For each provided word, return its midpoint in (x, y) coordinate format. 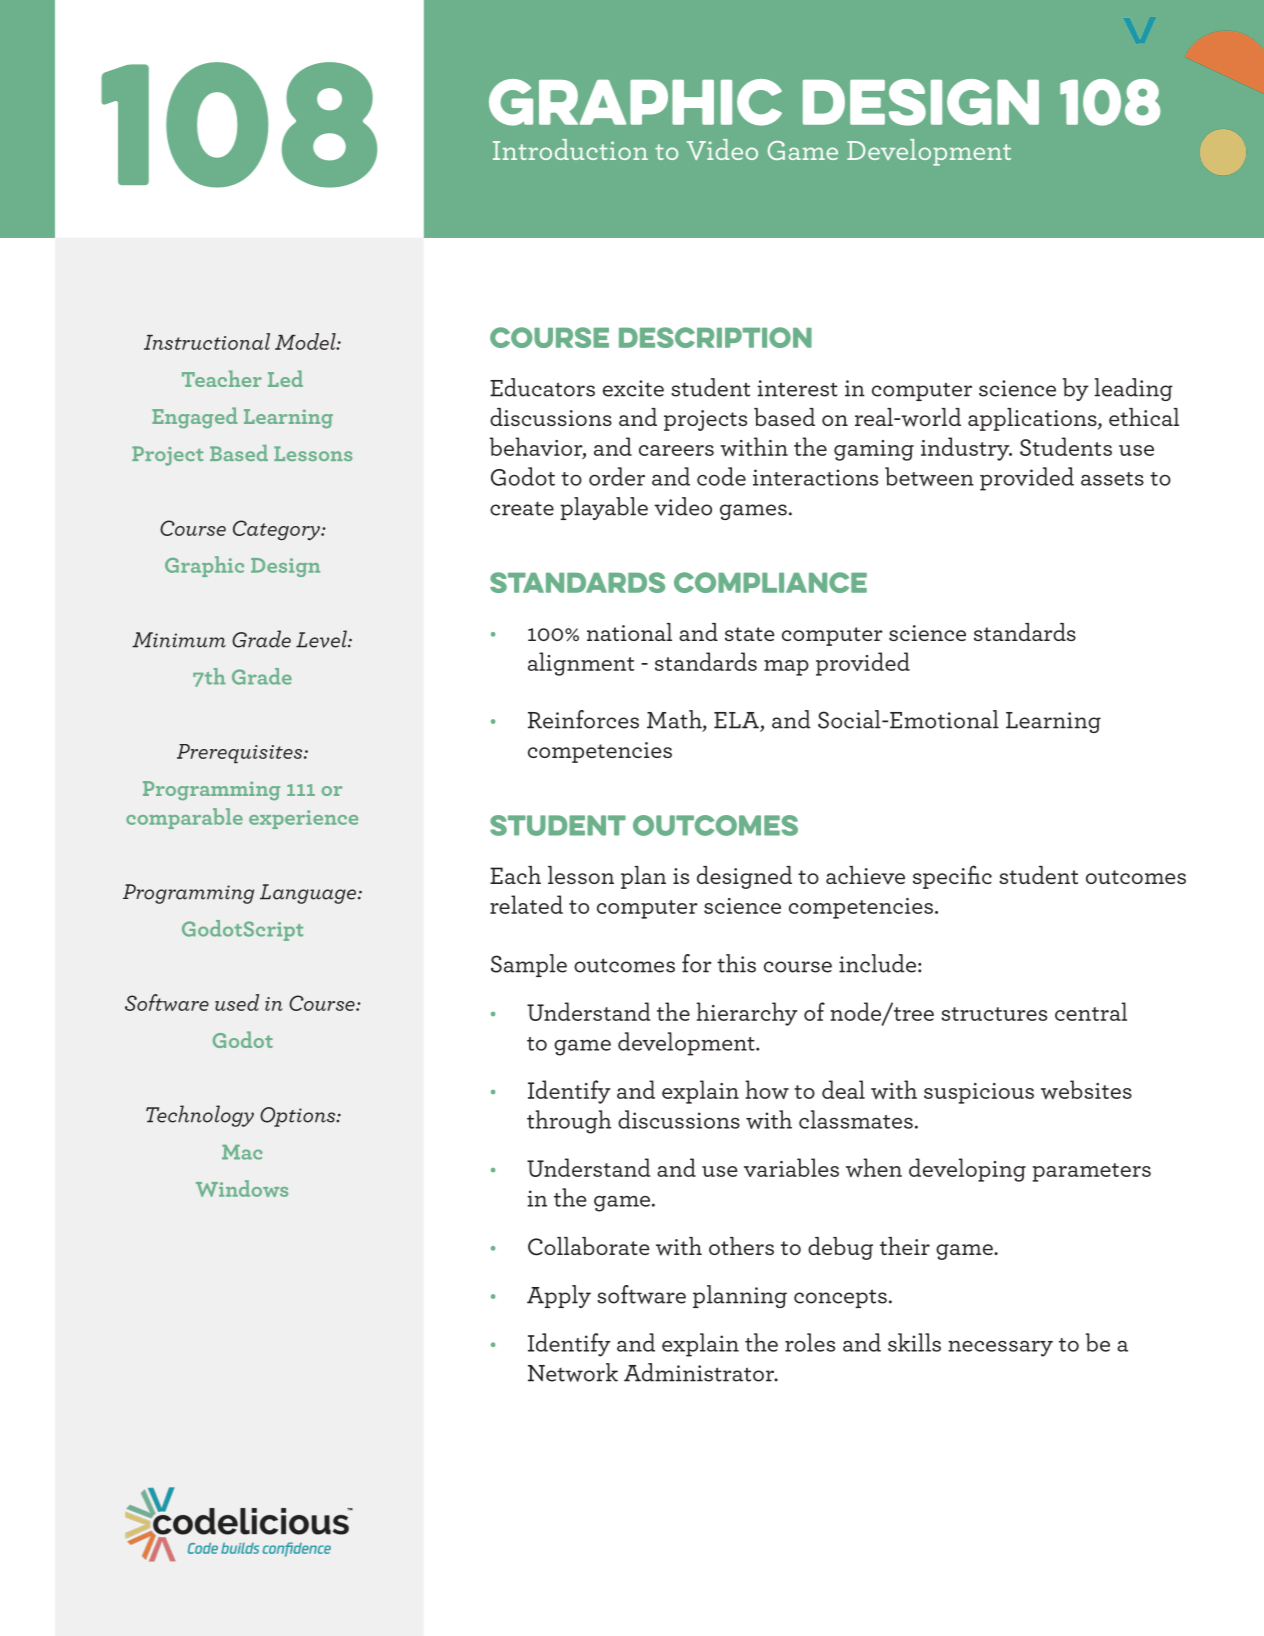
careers (676, 450)
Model (306, 341)
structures (994, 1014)
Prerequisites (241, 753)
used (237, 1002)
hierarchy (747, 1014)
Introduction (570, 149)
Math (675, 720)
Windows (242, 1188)
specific (952, 877)
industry (966, 449)
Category (277, 530)
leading (1134, 389)
